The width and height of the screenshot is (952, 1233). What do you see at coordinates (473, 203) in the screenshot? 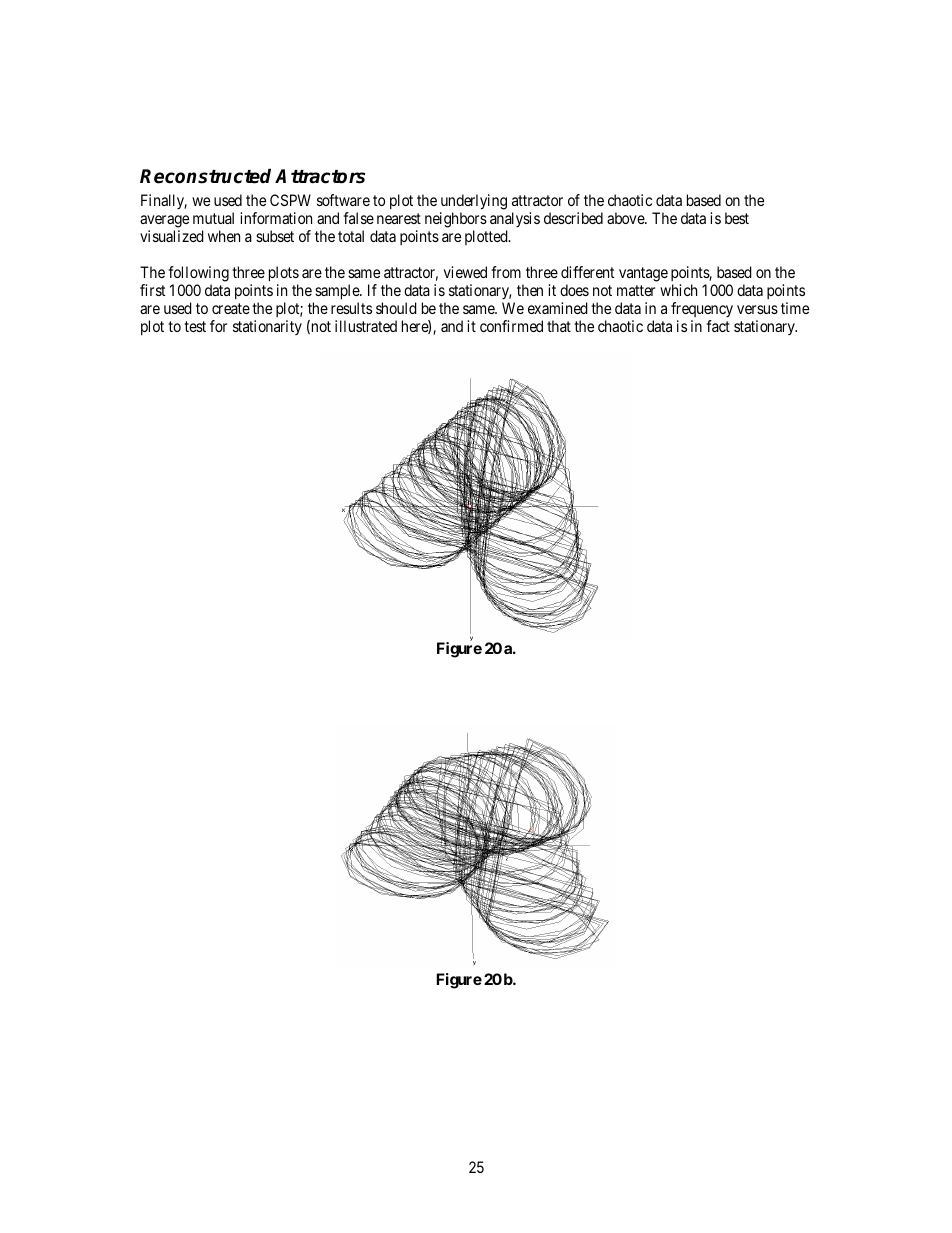
I see `underlying` at bounding box center [473, 203].
